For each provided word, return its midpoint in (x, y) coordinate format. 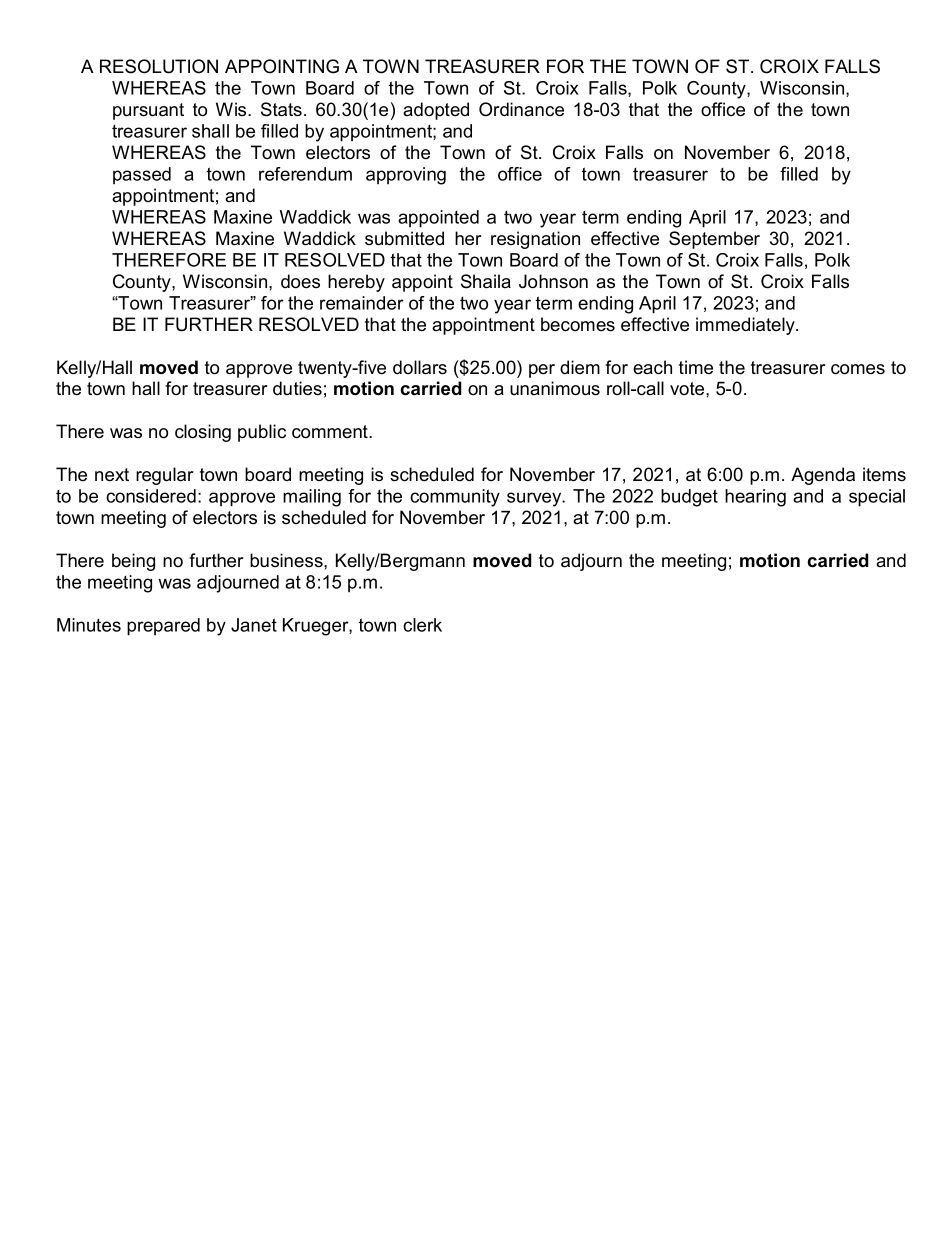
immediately (746, 326)
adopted (436, 111)
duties (297, 388)
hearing (755, 498)
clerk (422, 625)
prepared (163, 627)
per (542, 371)
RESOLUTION (159, 66)
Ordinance (521, 109)
